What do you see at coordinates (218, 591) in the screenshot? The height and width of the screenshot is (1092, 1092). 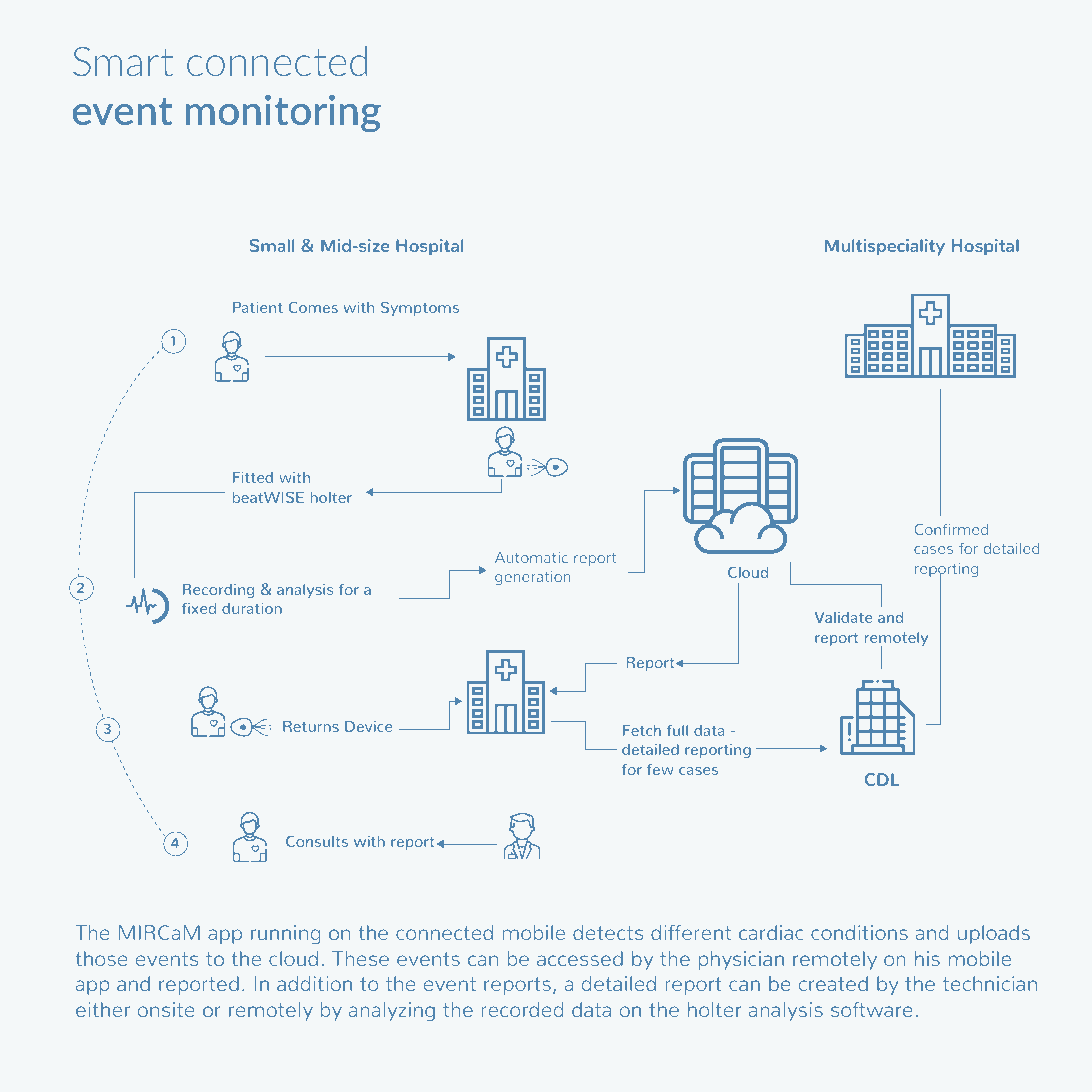 I see `Recording` at bounding box center [218, 591].
